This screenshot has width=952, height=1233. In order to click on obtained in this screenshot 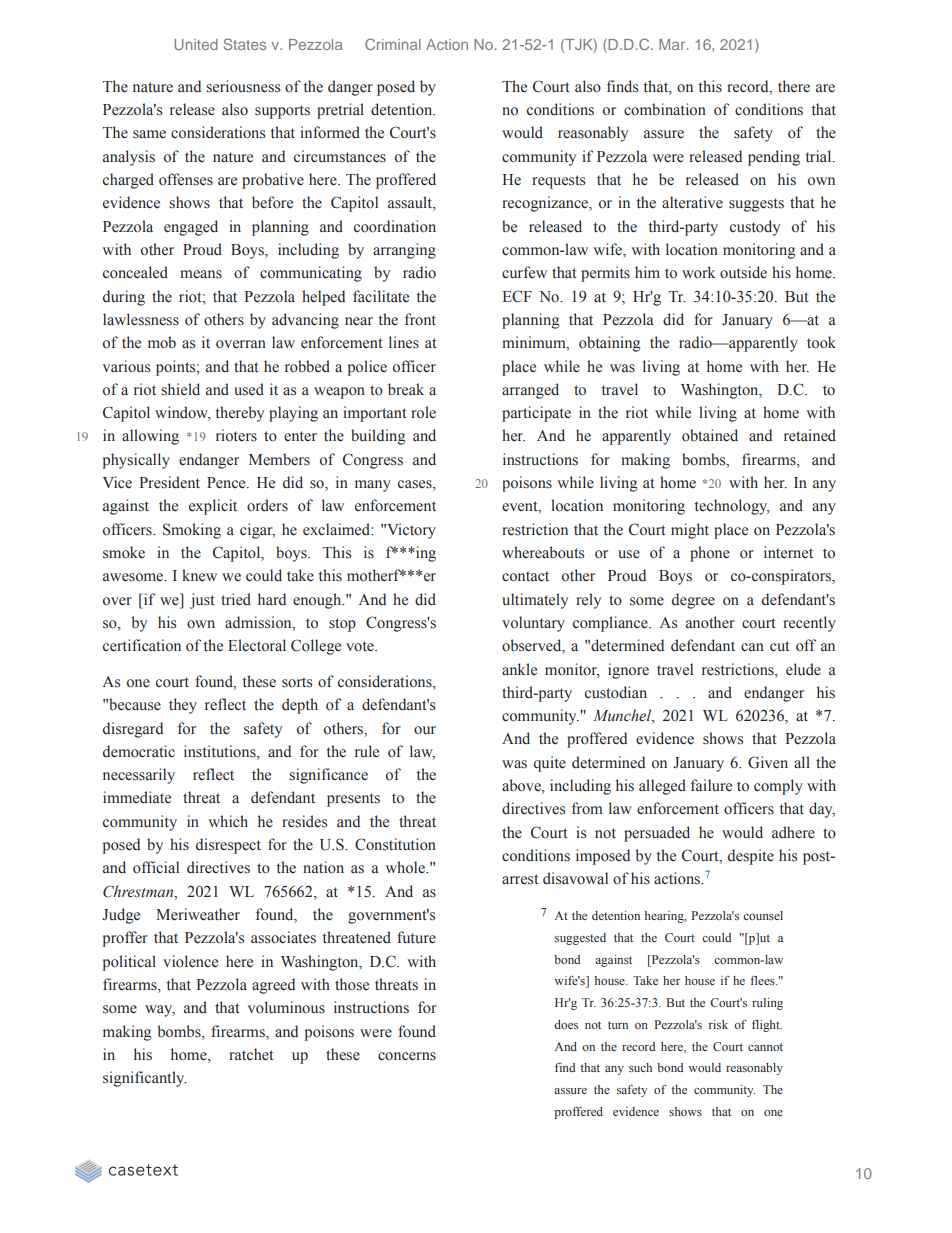, I will do `click(710, 435)`.
